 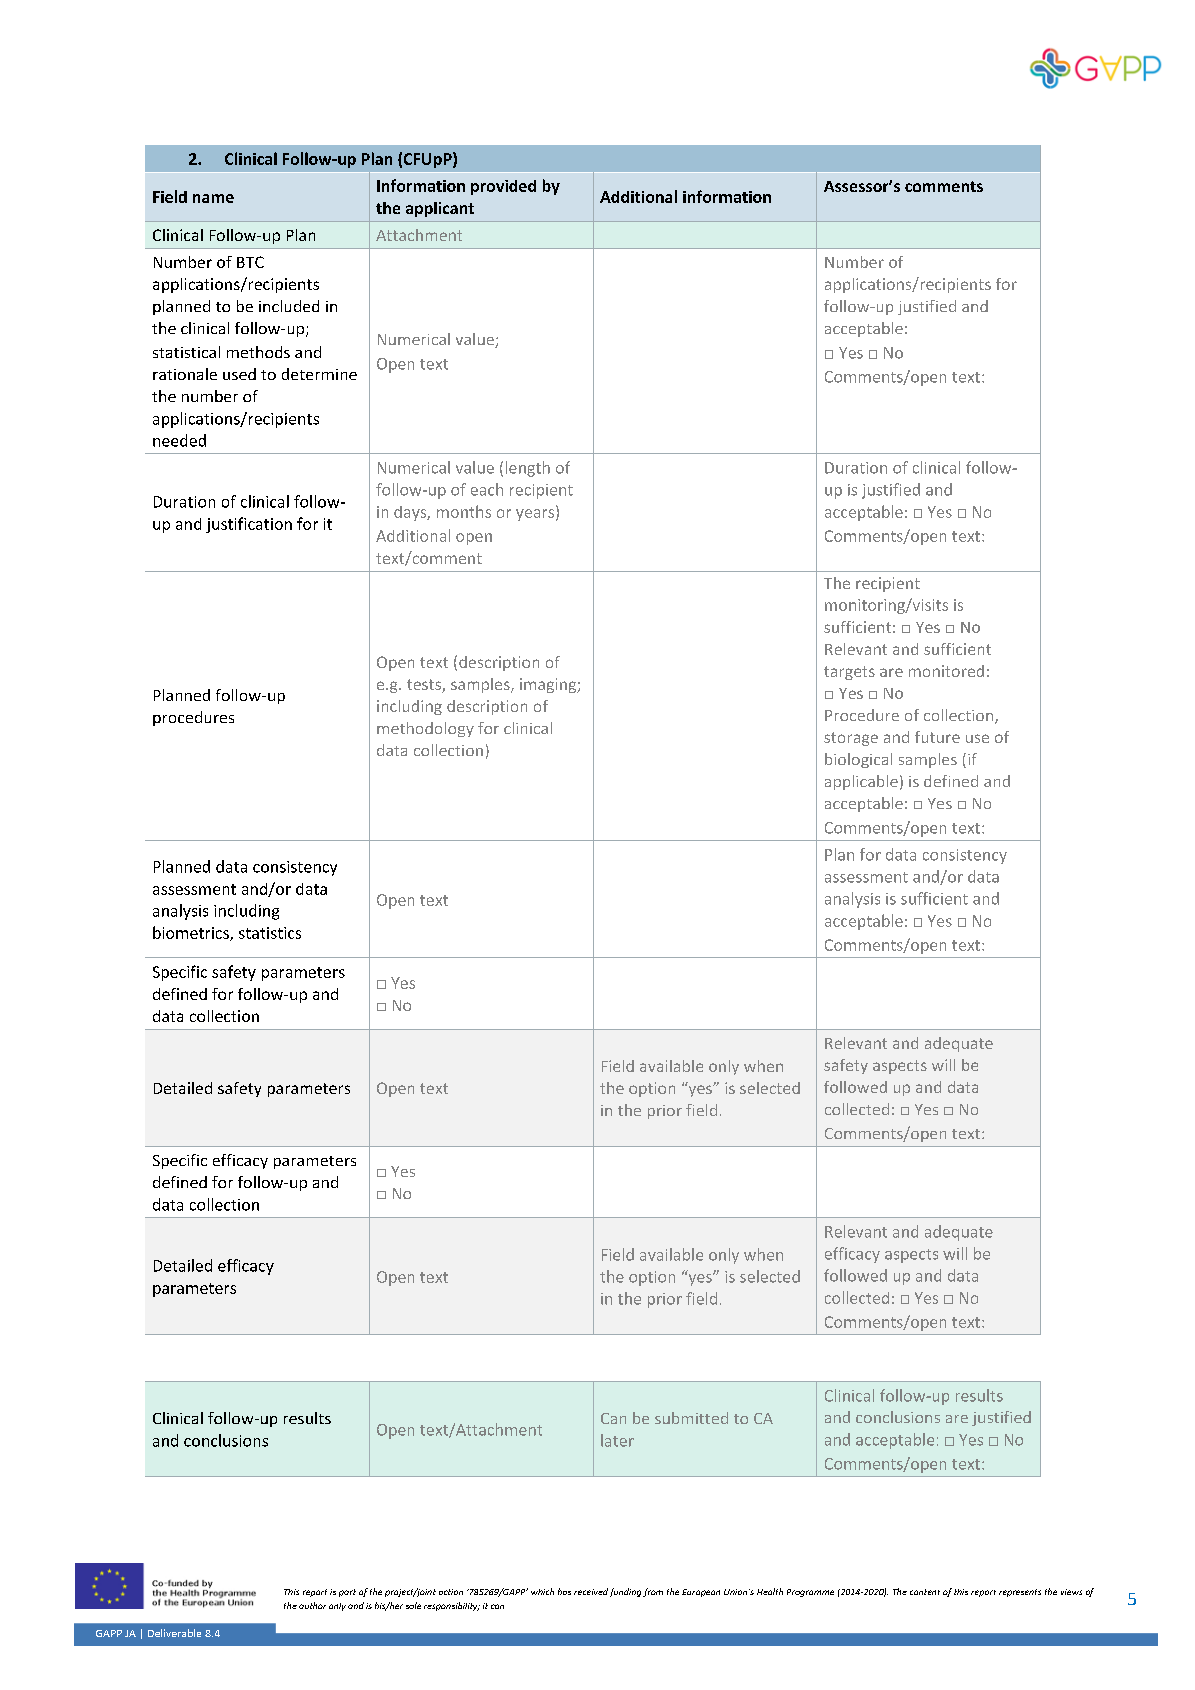 What do you see at coordinates (270, 933) in the image?
I see `statistics` at bounding box center [270, 933].
